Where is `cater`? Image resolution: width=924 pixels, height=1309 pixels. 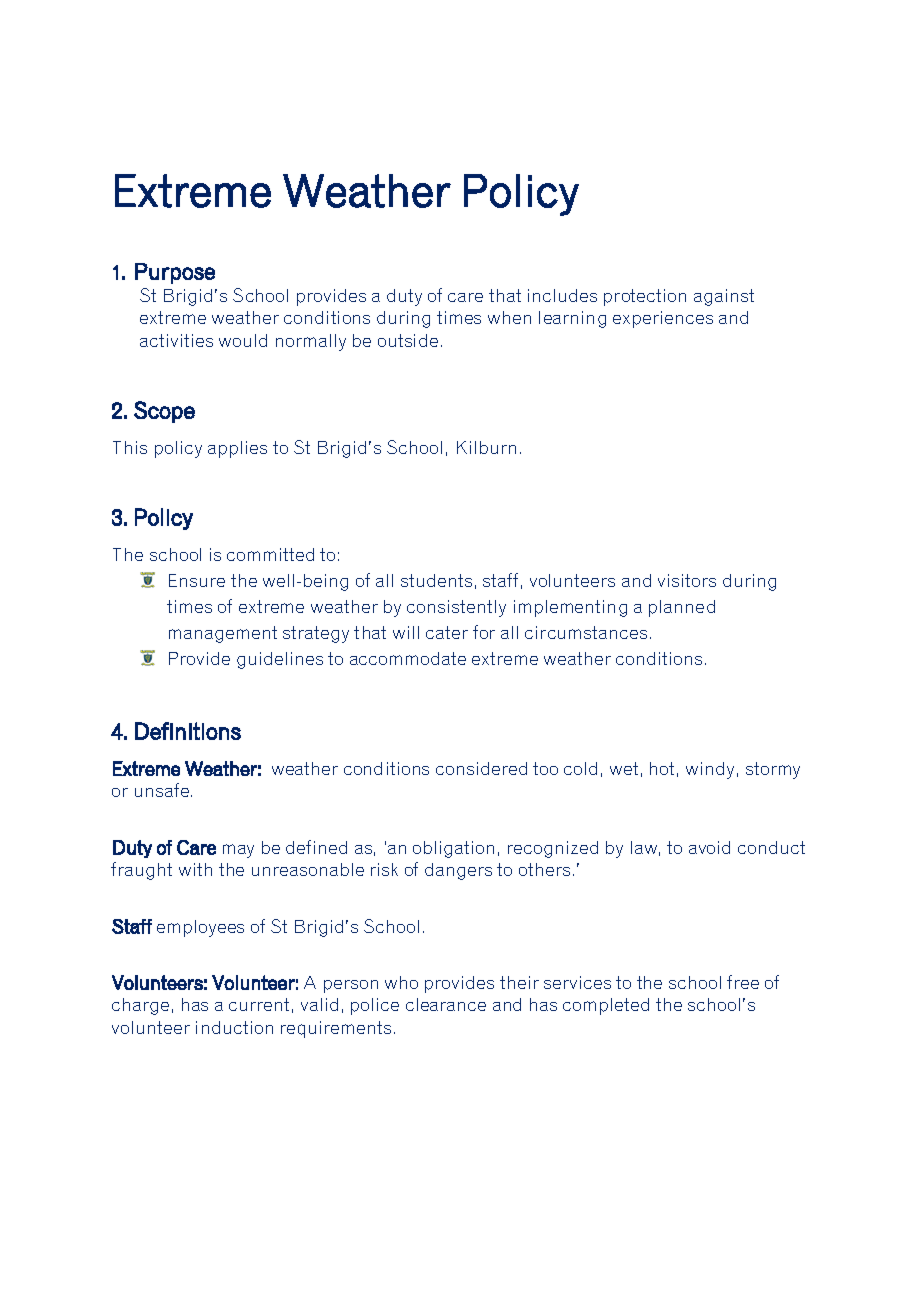 cater is located at coordinates (447, 632).
